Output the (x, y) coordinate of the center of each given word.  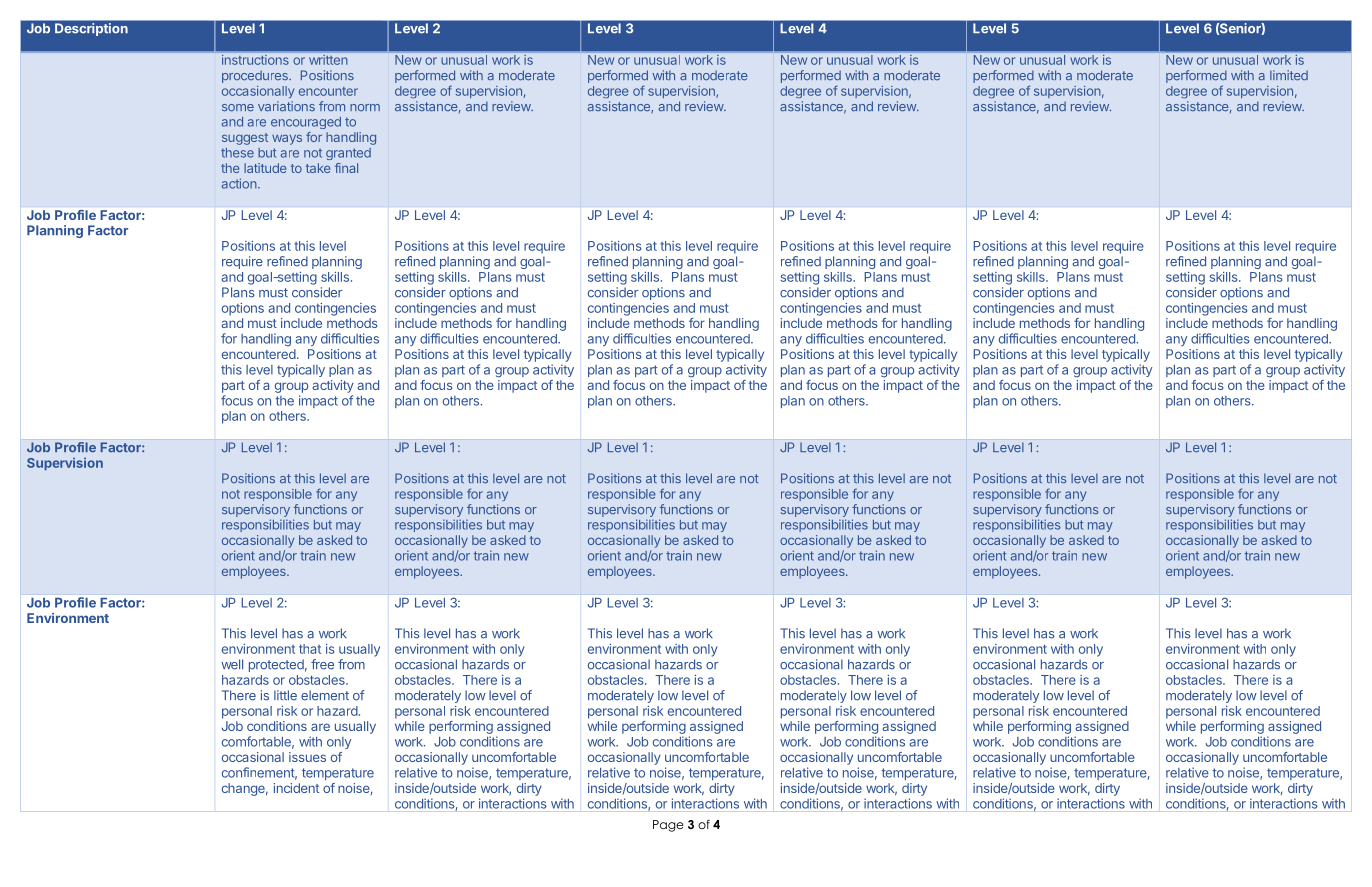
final (346, 168)
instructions (255, 60)
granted (348, 154)
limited (1289, 75)
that (310, 649)
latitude (265, 168)
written (328, 60)
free (322, 664)
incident (296, 788)
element (325, 695)
